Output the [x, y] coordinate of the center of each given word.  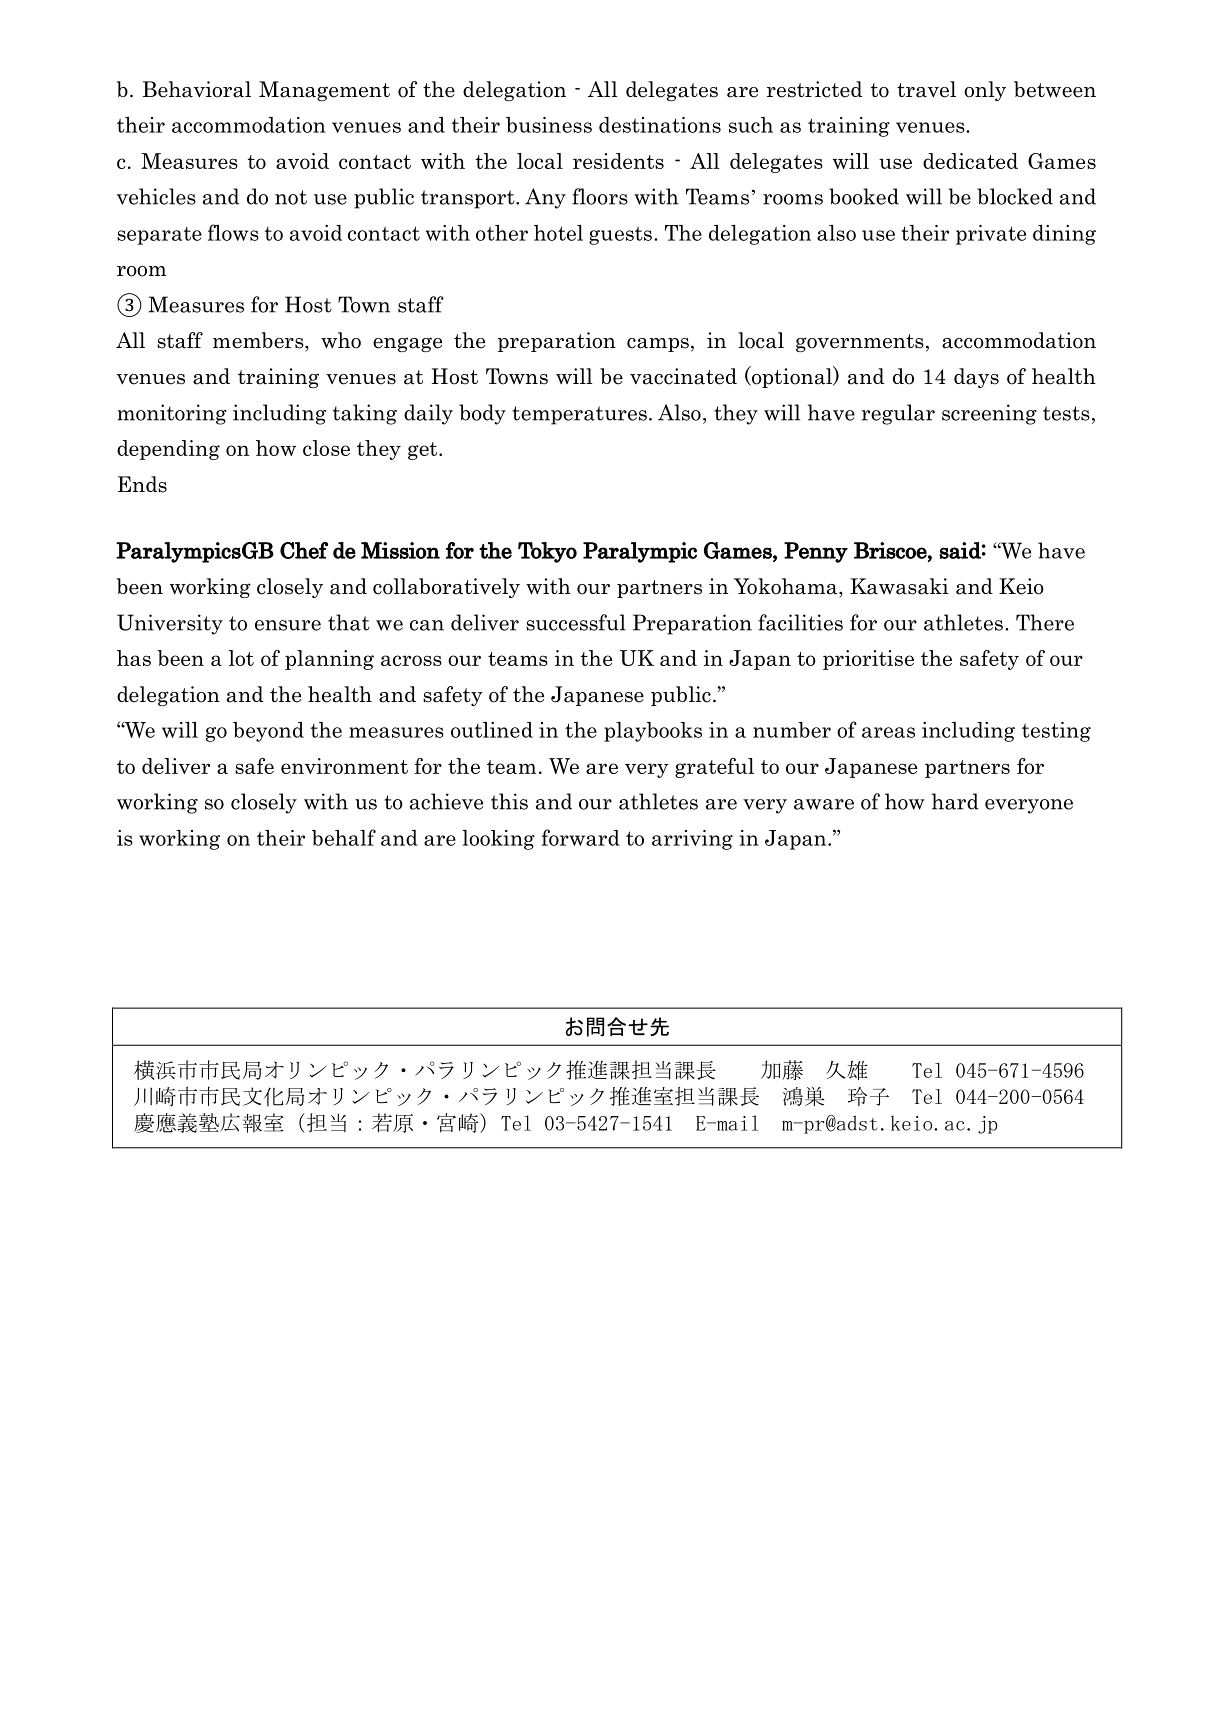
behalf [344, 837]
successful [576, 622]
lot [241, 658]
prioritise [868, 660]
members [259, 340]
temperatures [579, 415]
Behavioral [197, 89]
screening [989, 414]
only [985, 91]
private [991, 235]
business [549, 125]
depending [168, 450]
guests [620, 236]
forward [581, 837]
